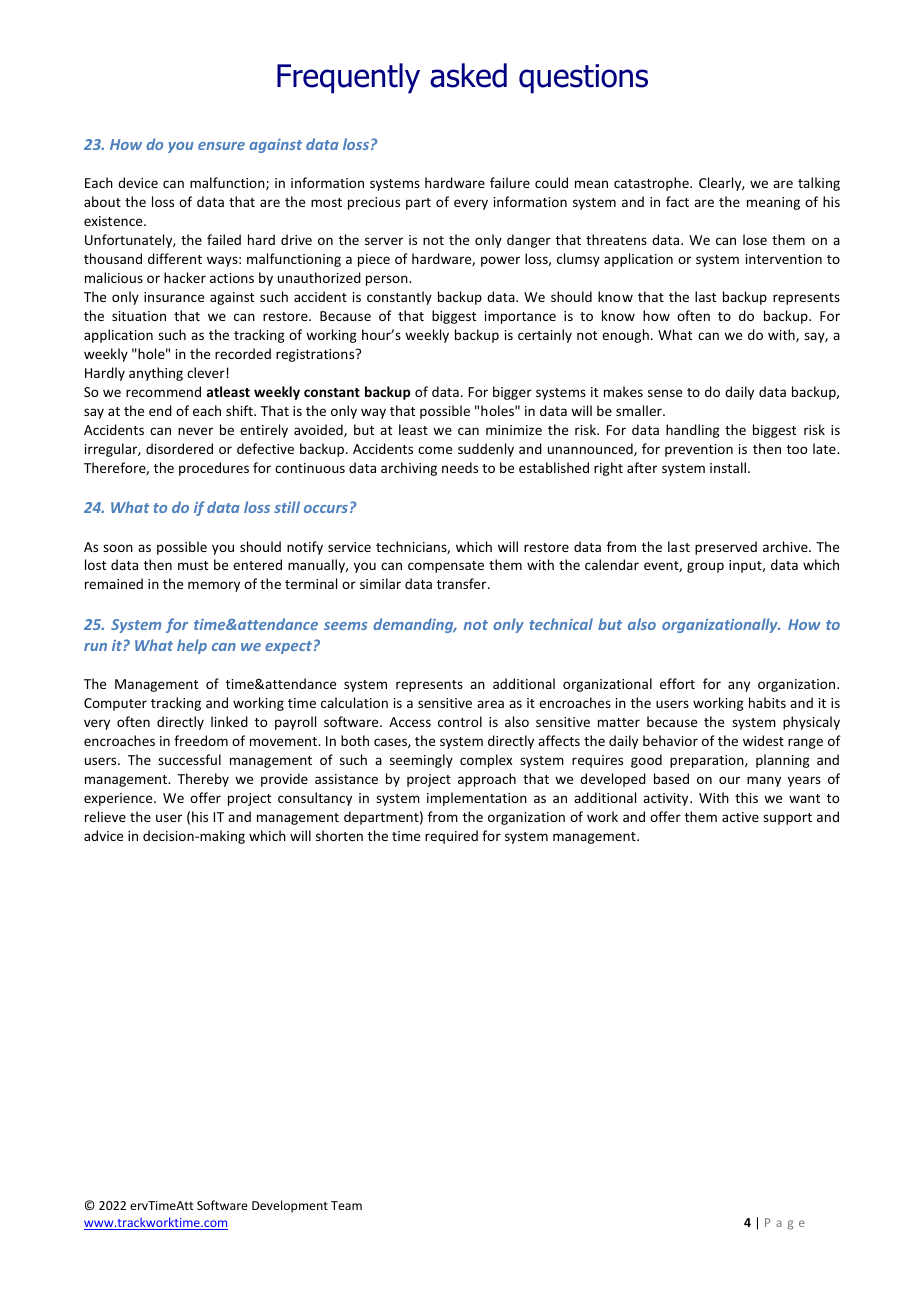  I want to click on active, so click(740, 817).
